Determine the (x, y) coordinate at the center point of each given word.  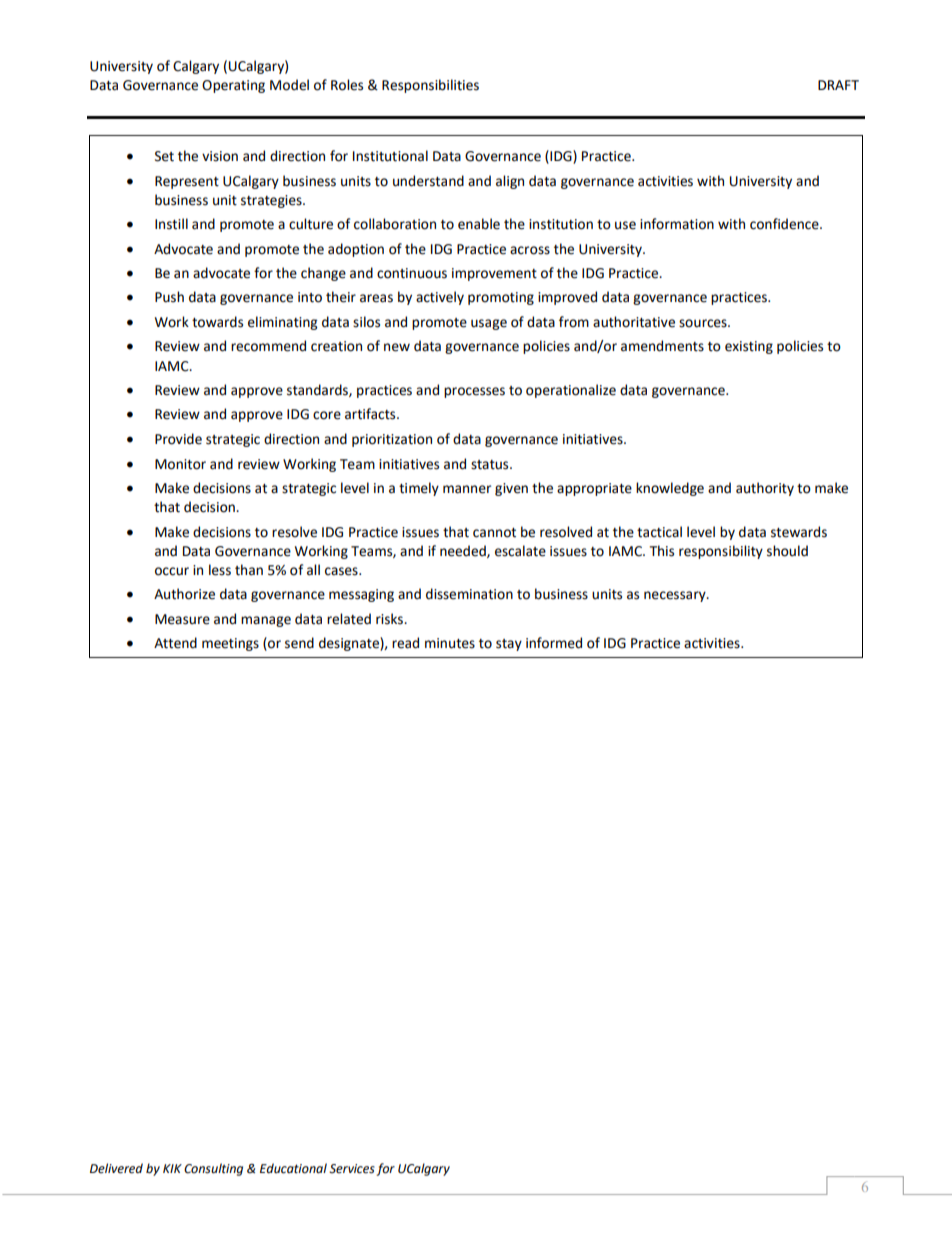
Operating (233, 86)
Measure (182, 619)
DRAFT (838, 85)
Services (352, 1169)
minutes (450, 643)
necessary (676, 596)
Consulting (213, 1169)
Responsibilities (430, 86)
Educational (293, 1168)
